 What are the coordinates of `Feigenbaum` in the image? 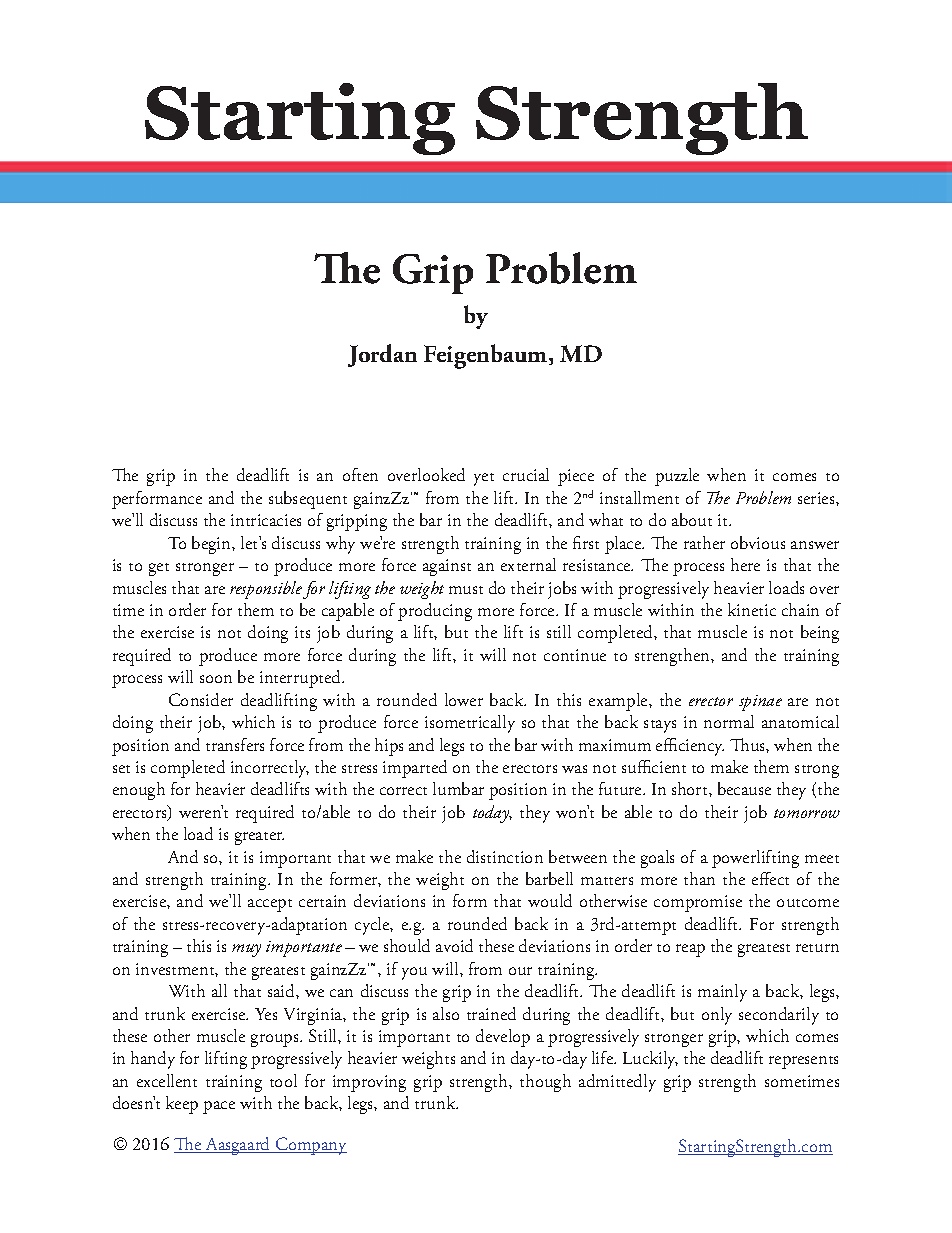 It's located at (487, 356).
